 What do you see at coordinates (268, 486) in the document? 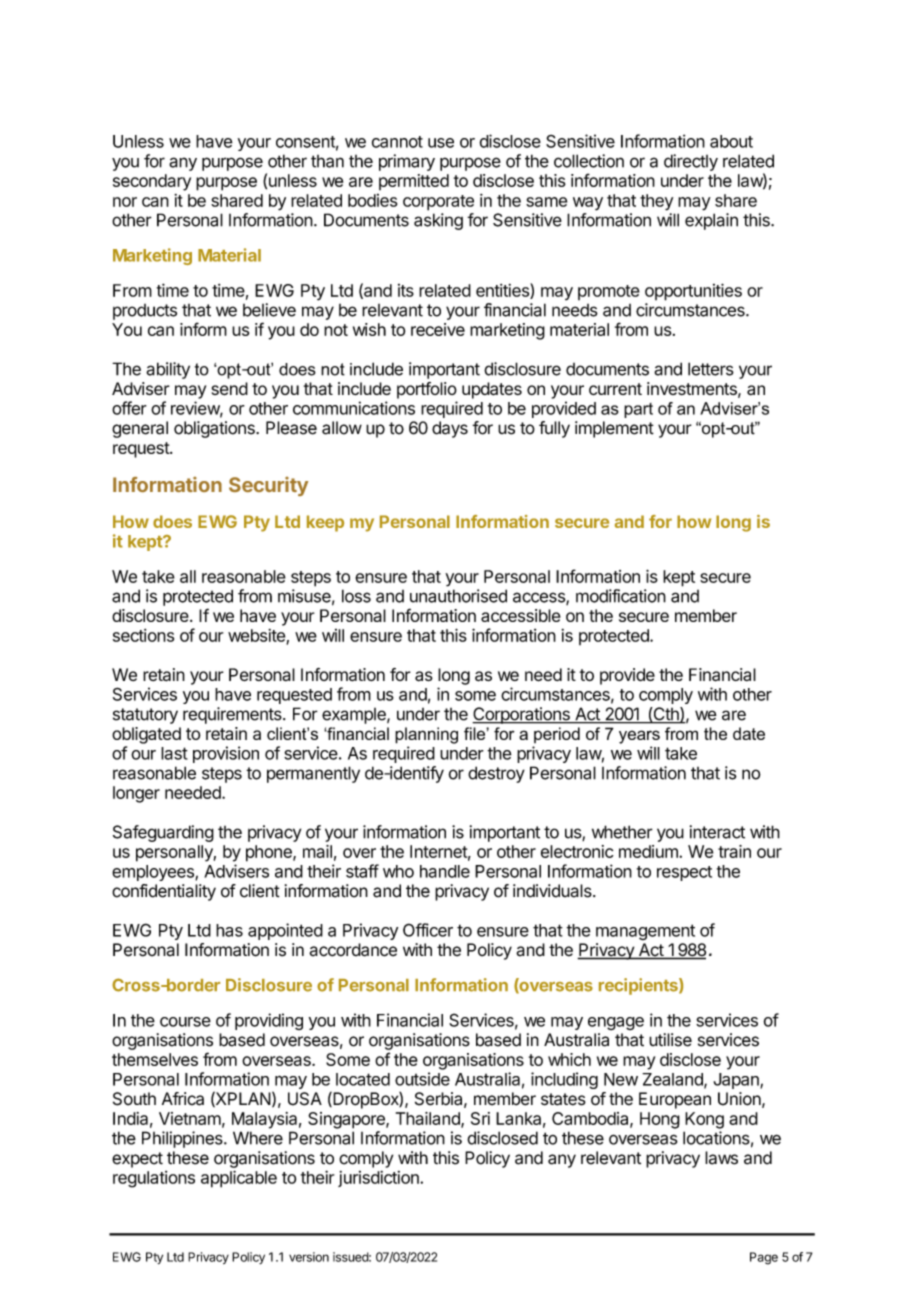
I see `Security` at bounding box center [268, 486].
